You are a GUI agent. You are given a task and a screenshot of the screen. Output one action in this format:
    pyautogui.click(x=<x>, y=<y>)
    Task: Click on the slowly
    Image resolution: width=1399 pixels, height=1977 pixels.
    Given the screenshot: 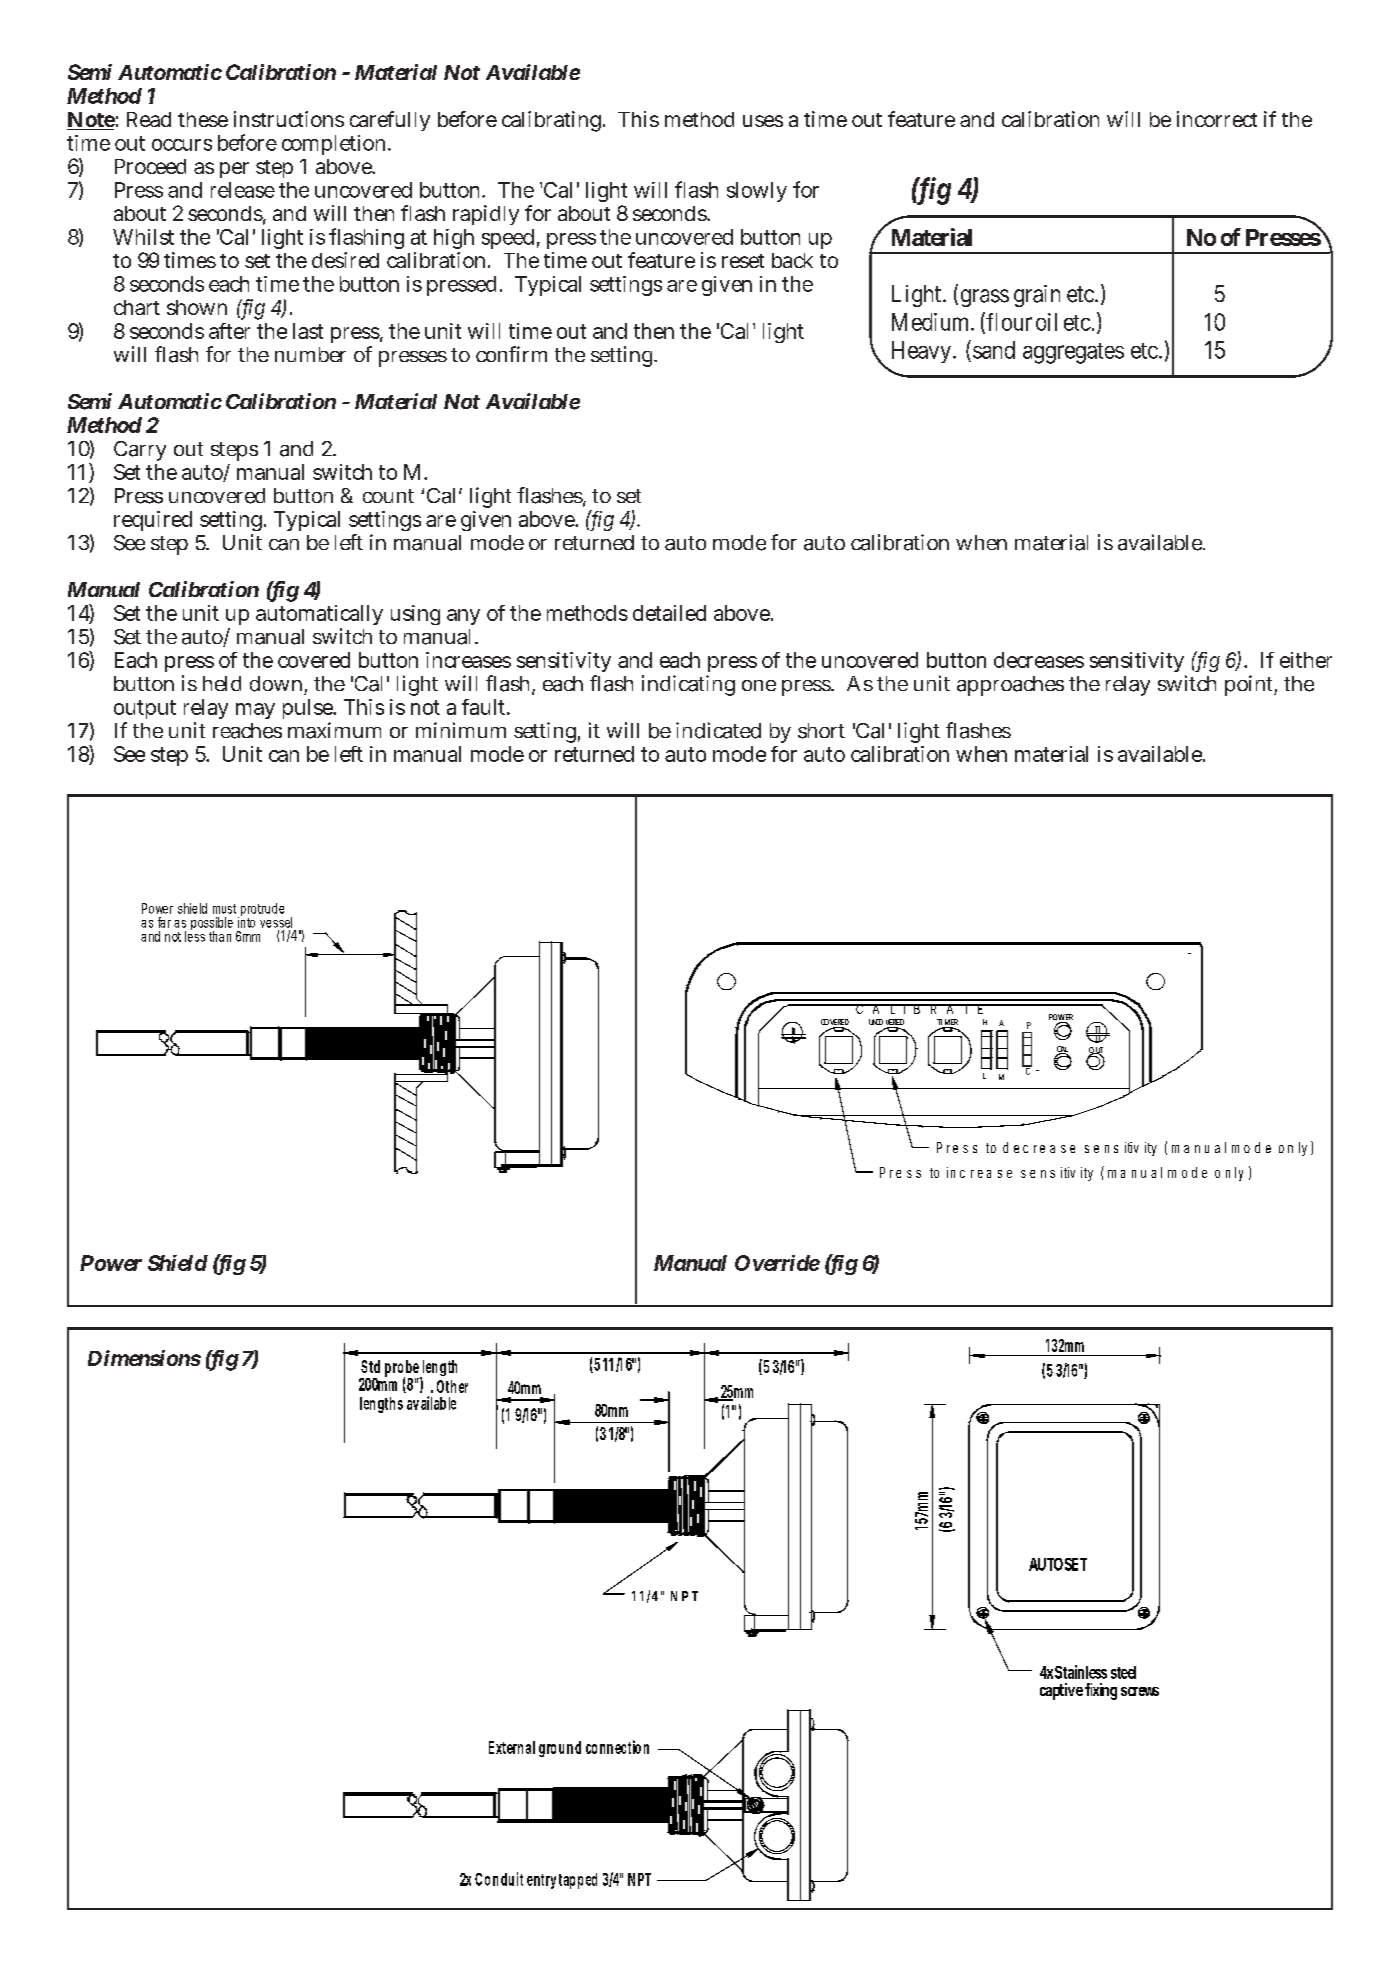 What is the action you would take?
    pyautogui.click(x=757, y=192)
